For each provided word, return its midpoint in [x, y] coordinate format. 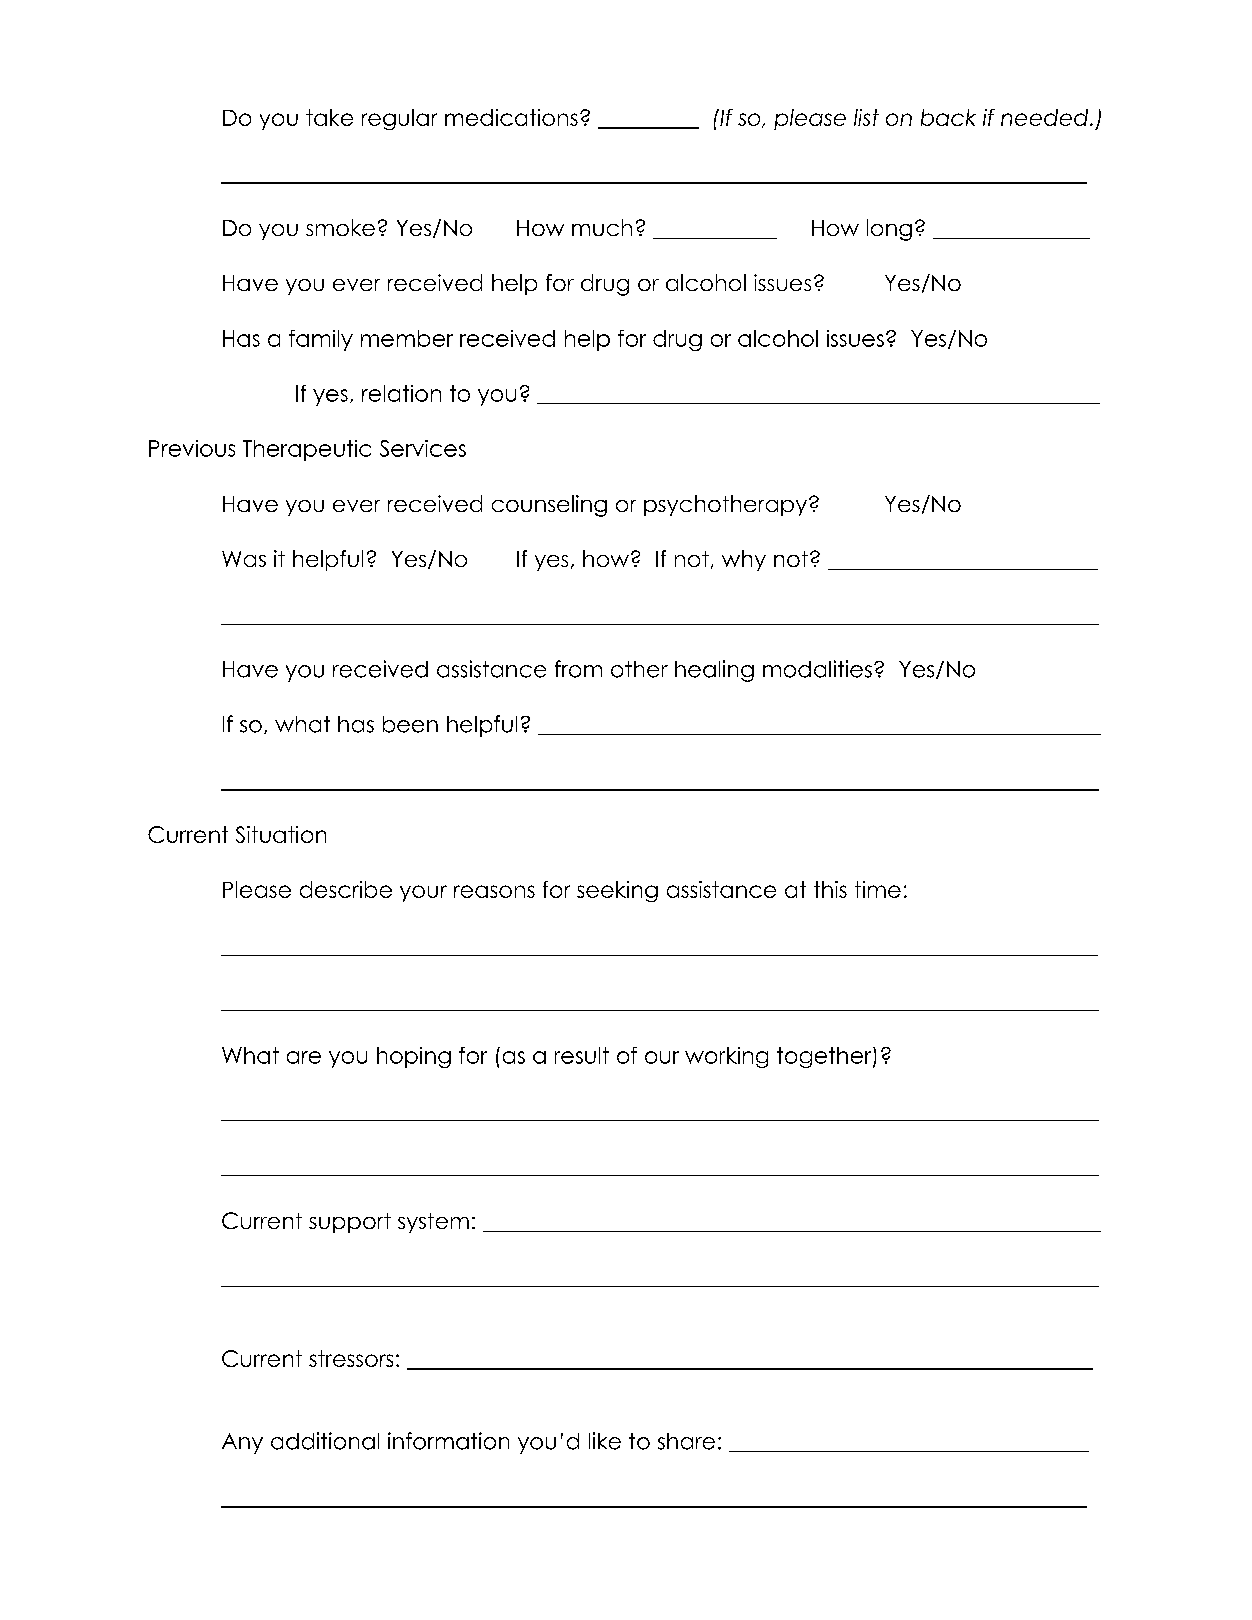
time [878, 889]
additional [325, 1441]
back [948, 117]
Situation [281, 834]
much [602, 227]
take [329, 117]
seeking [617, 891]
